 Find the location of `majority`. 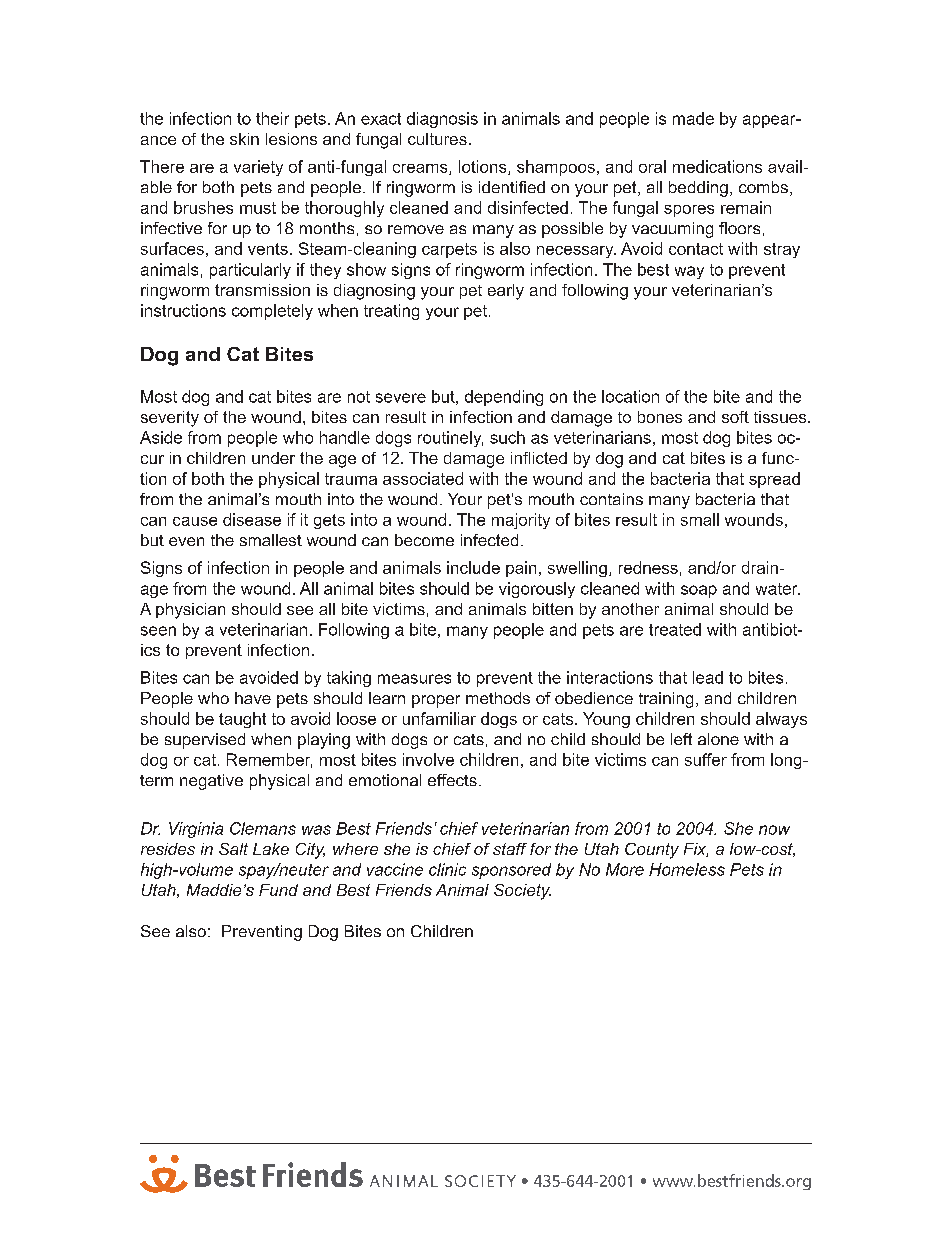

majority is located at coordinates (521, 521).
